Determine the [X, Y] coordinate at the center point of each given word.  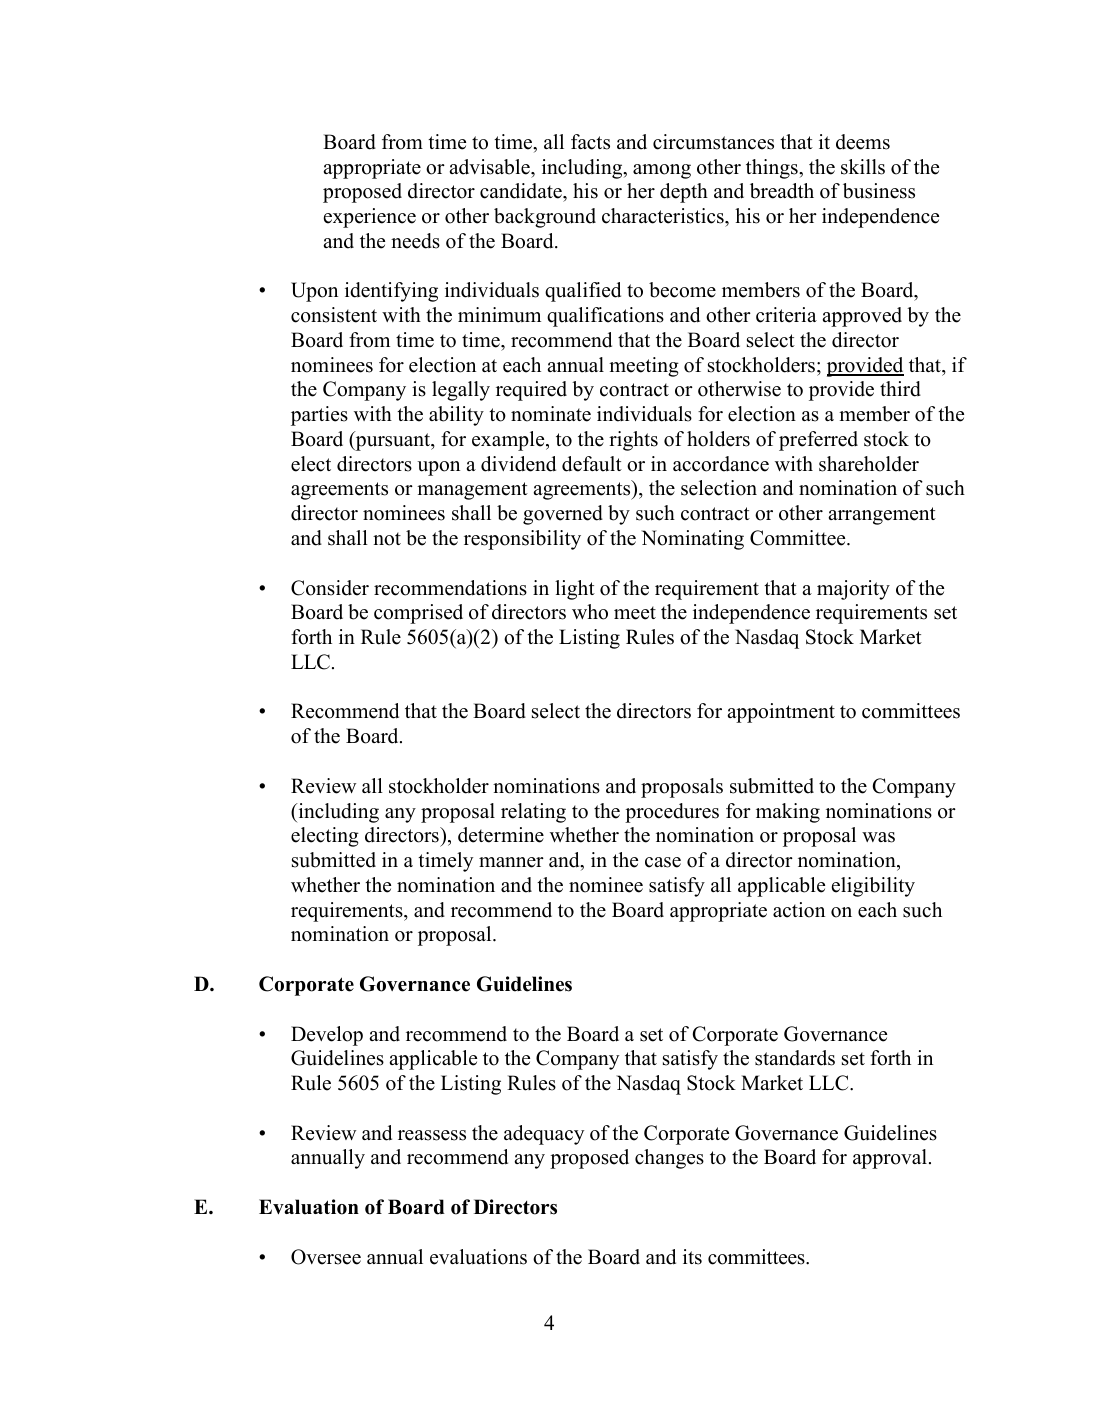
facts [590, 142]
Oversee [326, 1257]
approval [890, 1159]
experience [370, 218]
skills [863, 167]
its [692, 1257]
